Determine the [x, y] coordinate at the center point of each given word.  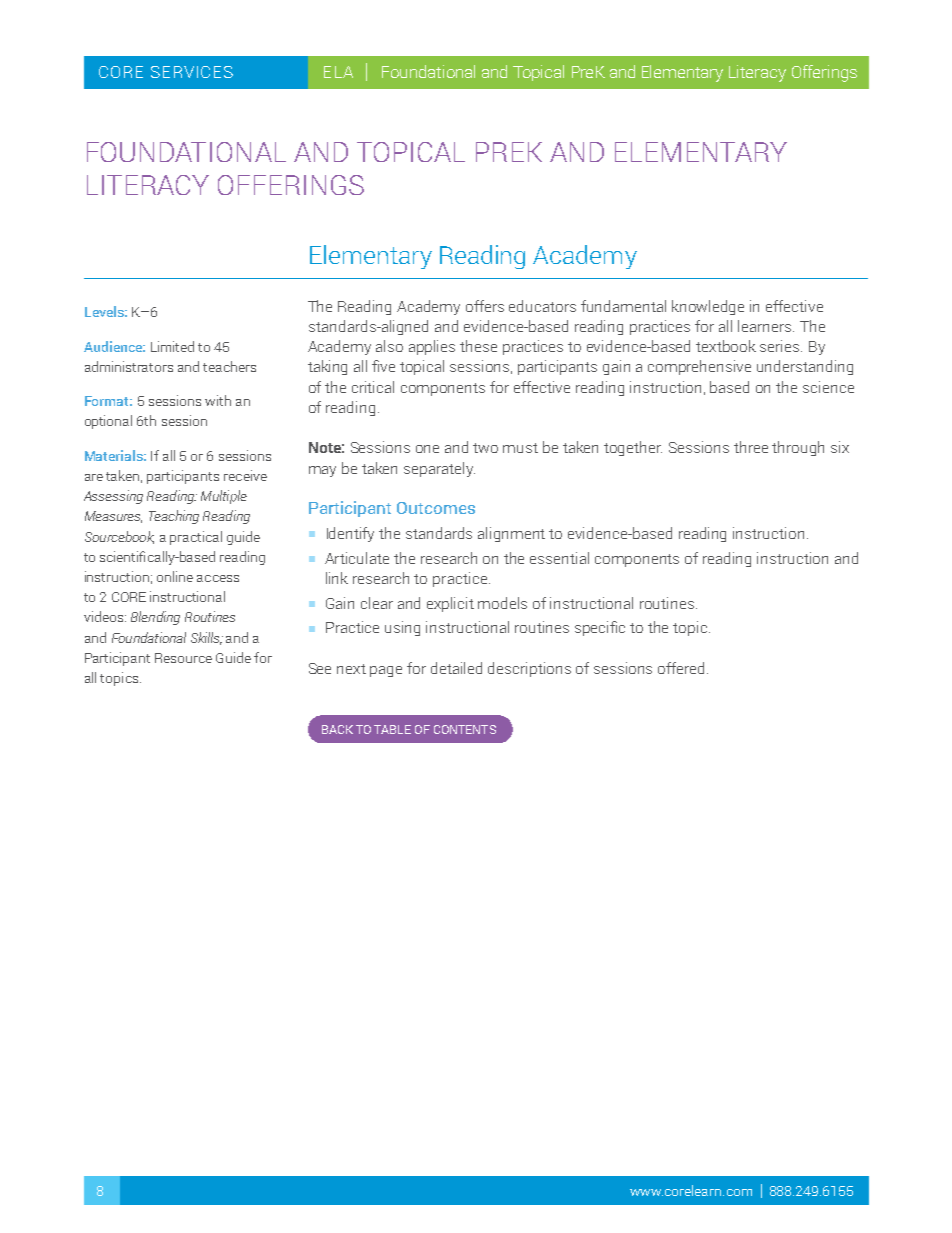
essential [559, 558]
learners [766, 326]
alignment [511, 534]
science [828, 387]
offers [485, 306]
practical [196, 538]
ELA [338, 72]
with [218, 400]
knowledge [708, 307]
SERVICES [192, 72]
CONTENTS [465, 729]
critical [373, 387]
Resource [183, 658]
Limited [172, 346]
